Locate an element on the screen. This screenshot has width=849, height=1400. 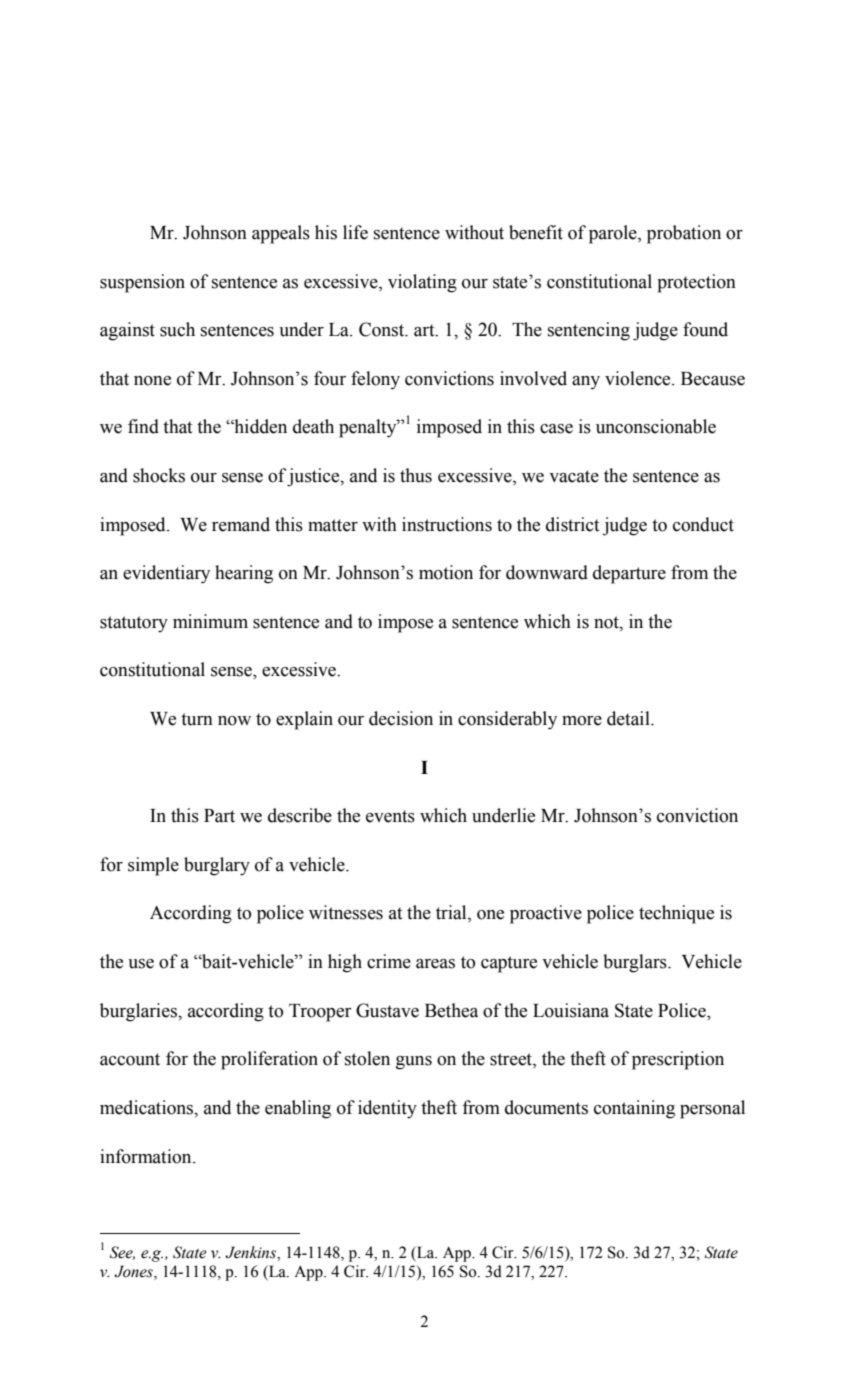
technique is located at coordinates (676, 914).
